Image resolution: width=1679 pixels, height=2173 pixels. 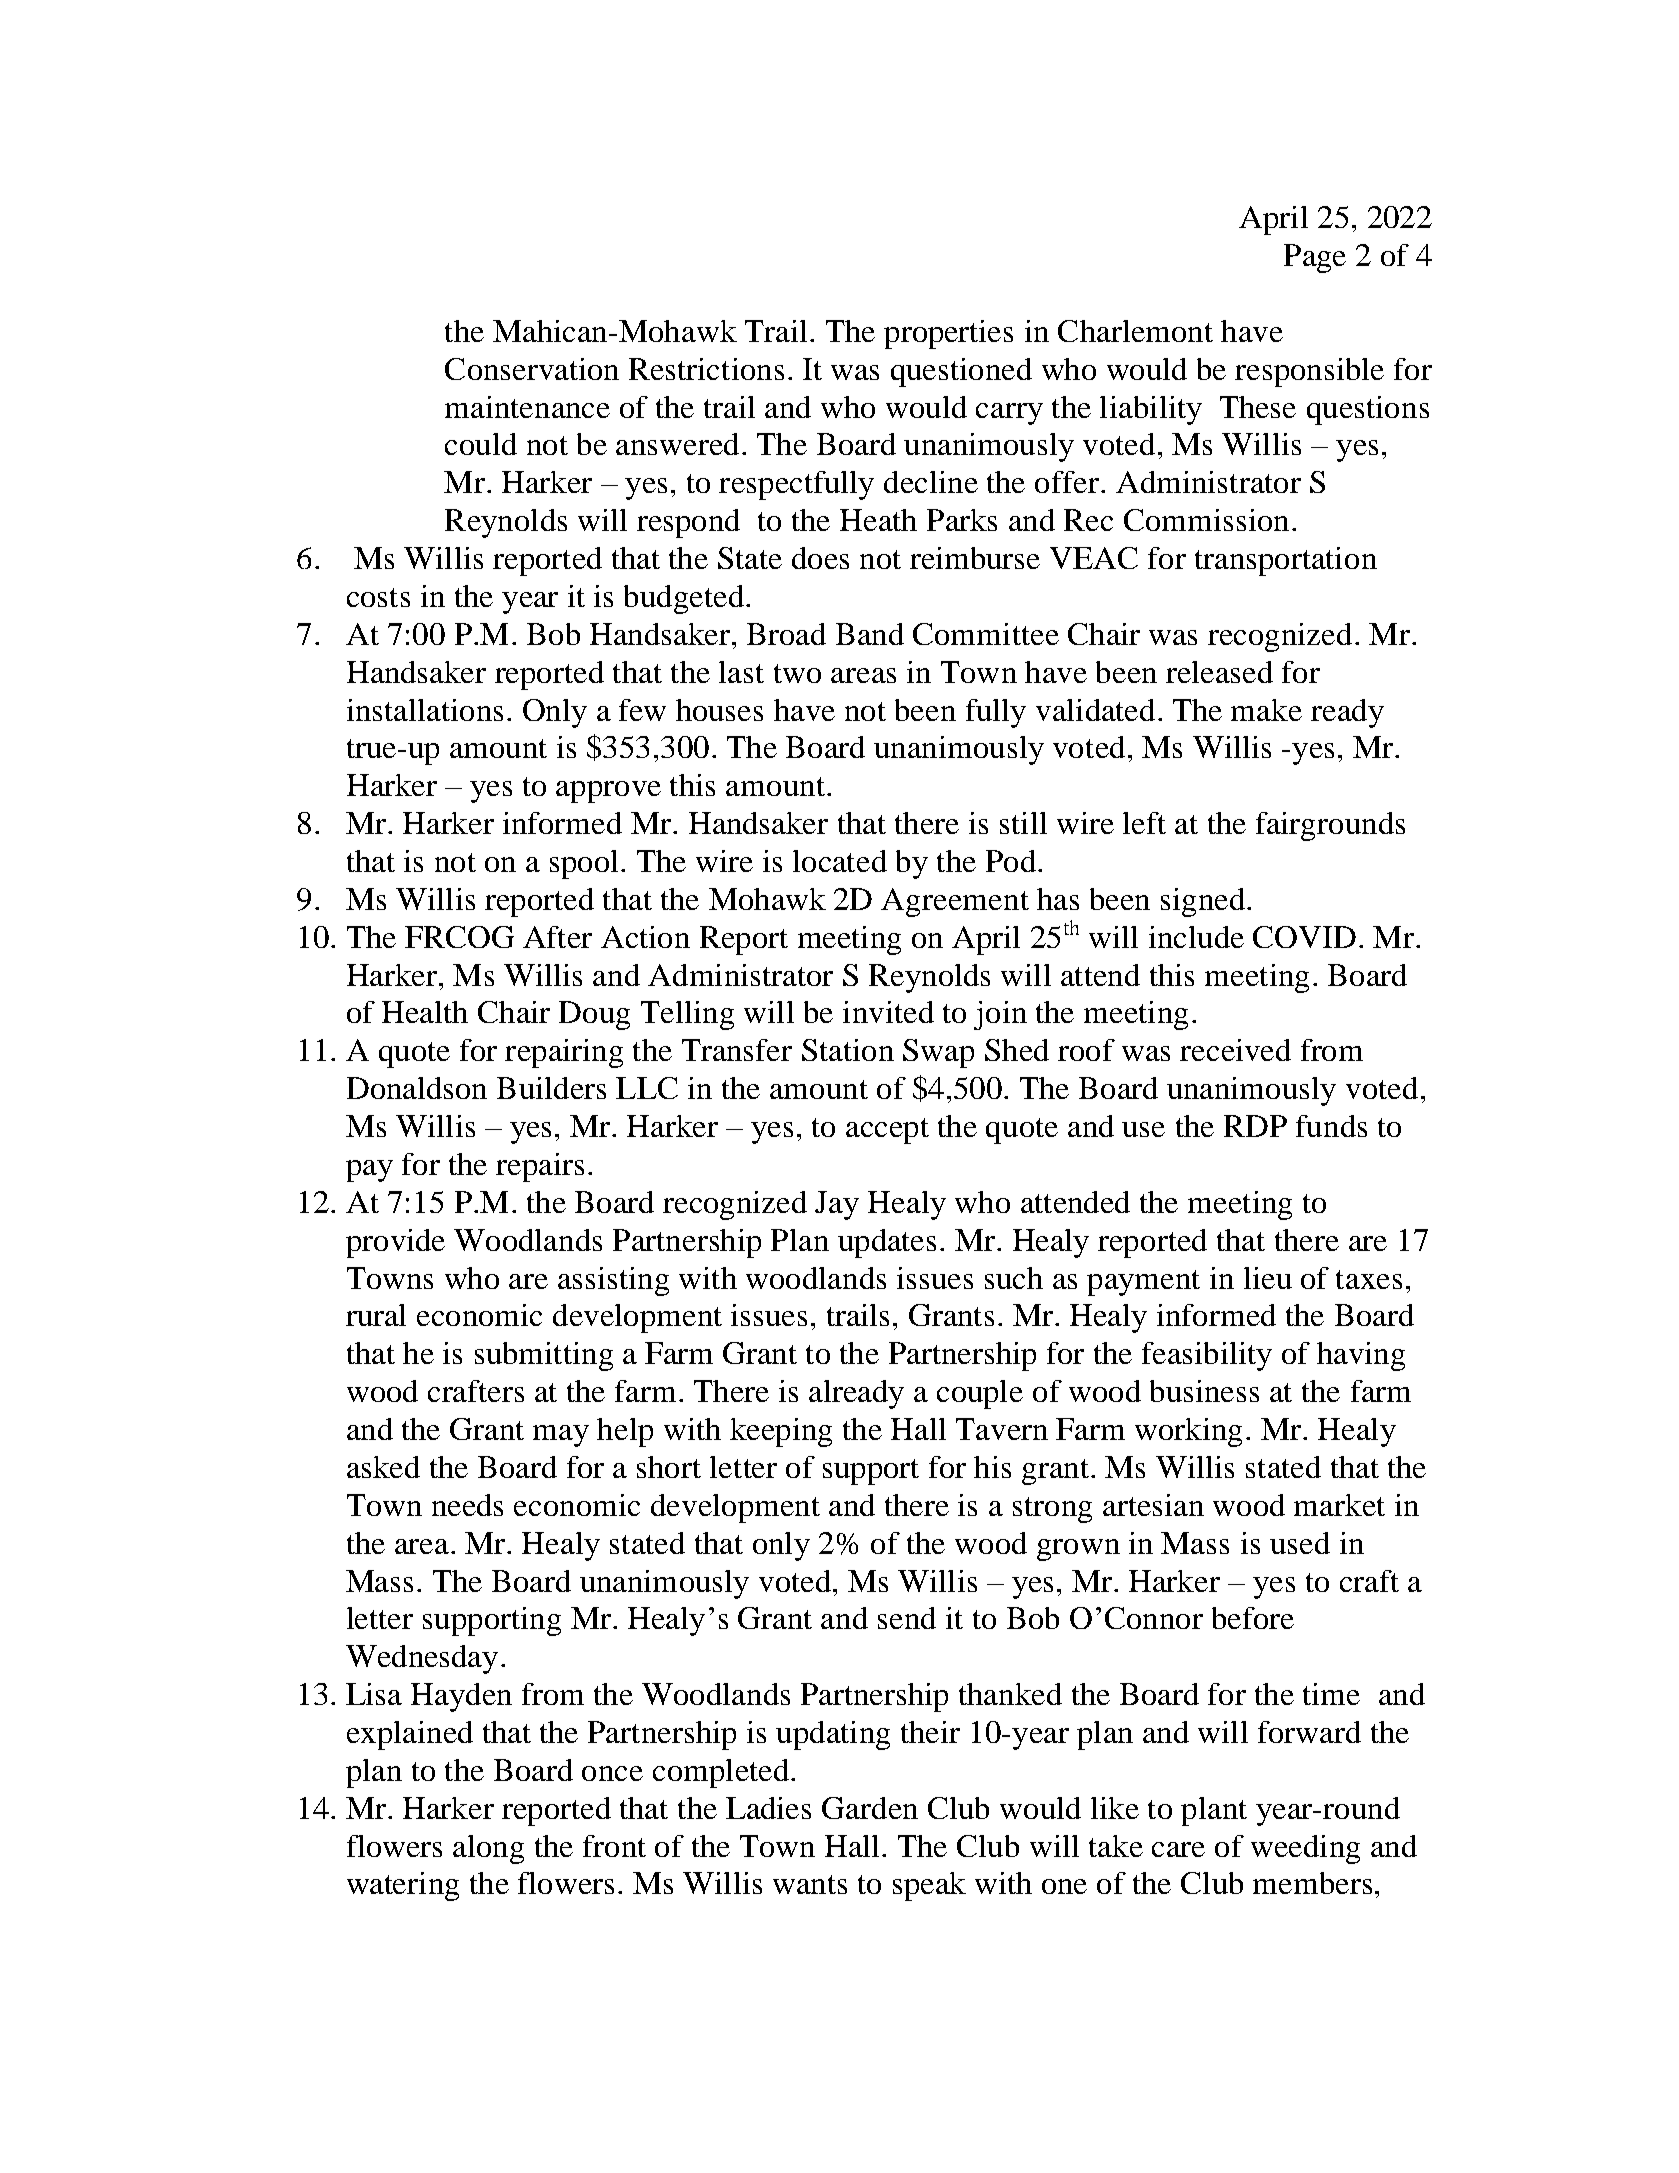 I want to click on feasibility, so click(x=1207, y=1356).
